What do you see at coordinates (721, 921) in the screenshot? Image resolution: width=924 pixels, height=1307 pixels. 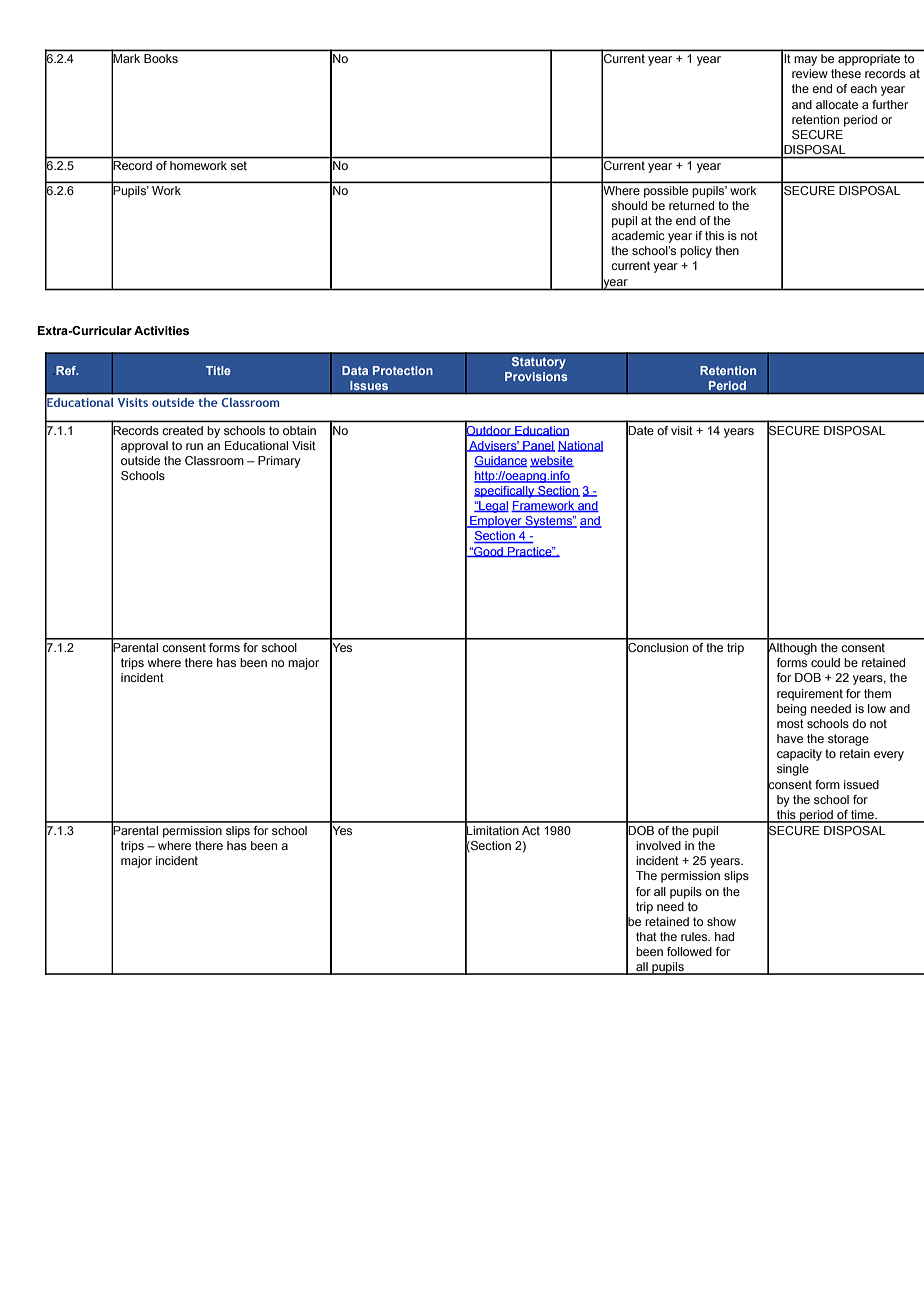 I see `show` at bounding box center [721, 921].
